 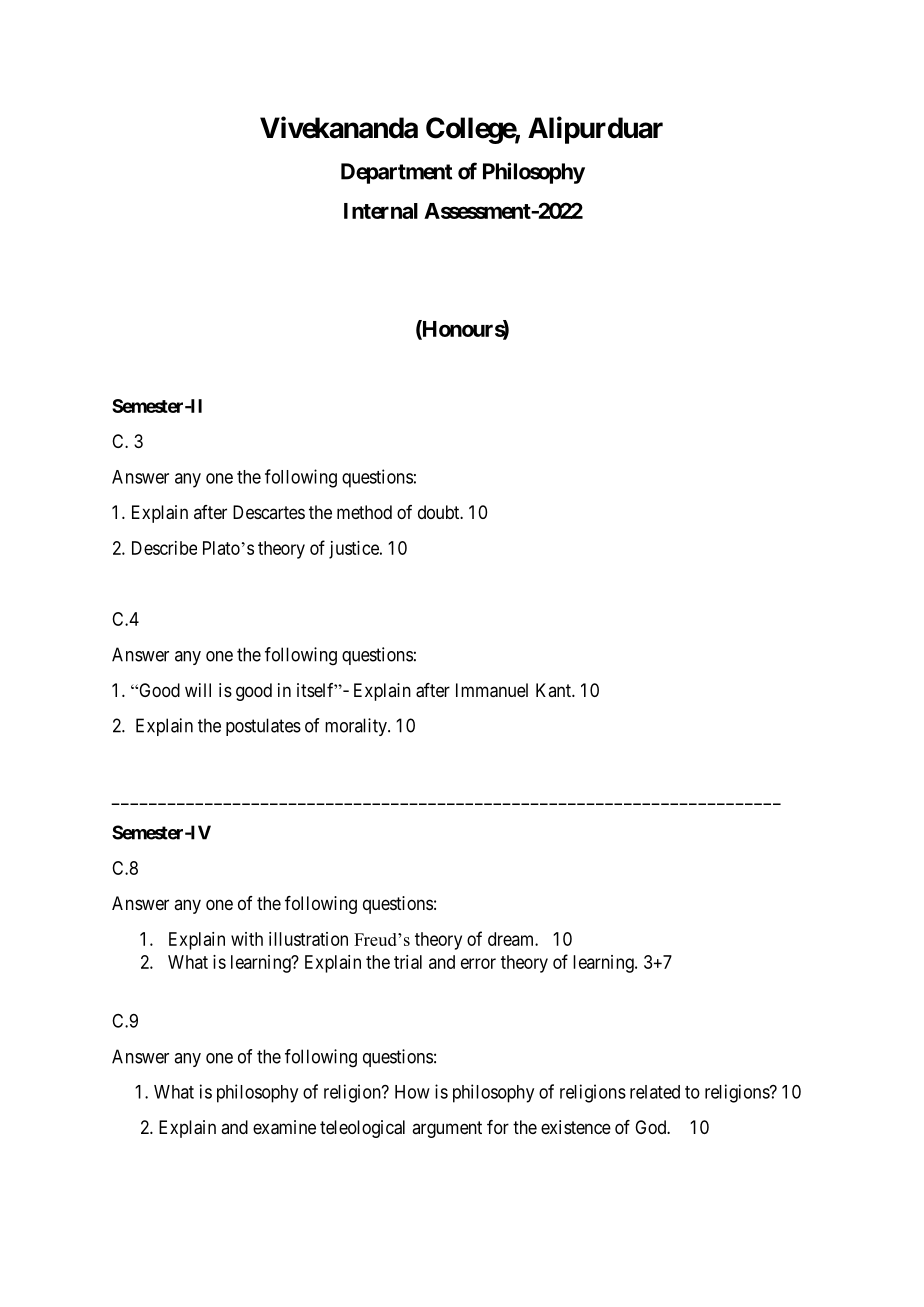 I want to click on justice, so click(x=355, y=550).
